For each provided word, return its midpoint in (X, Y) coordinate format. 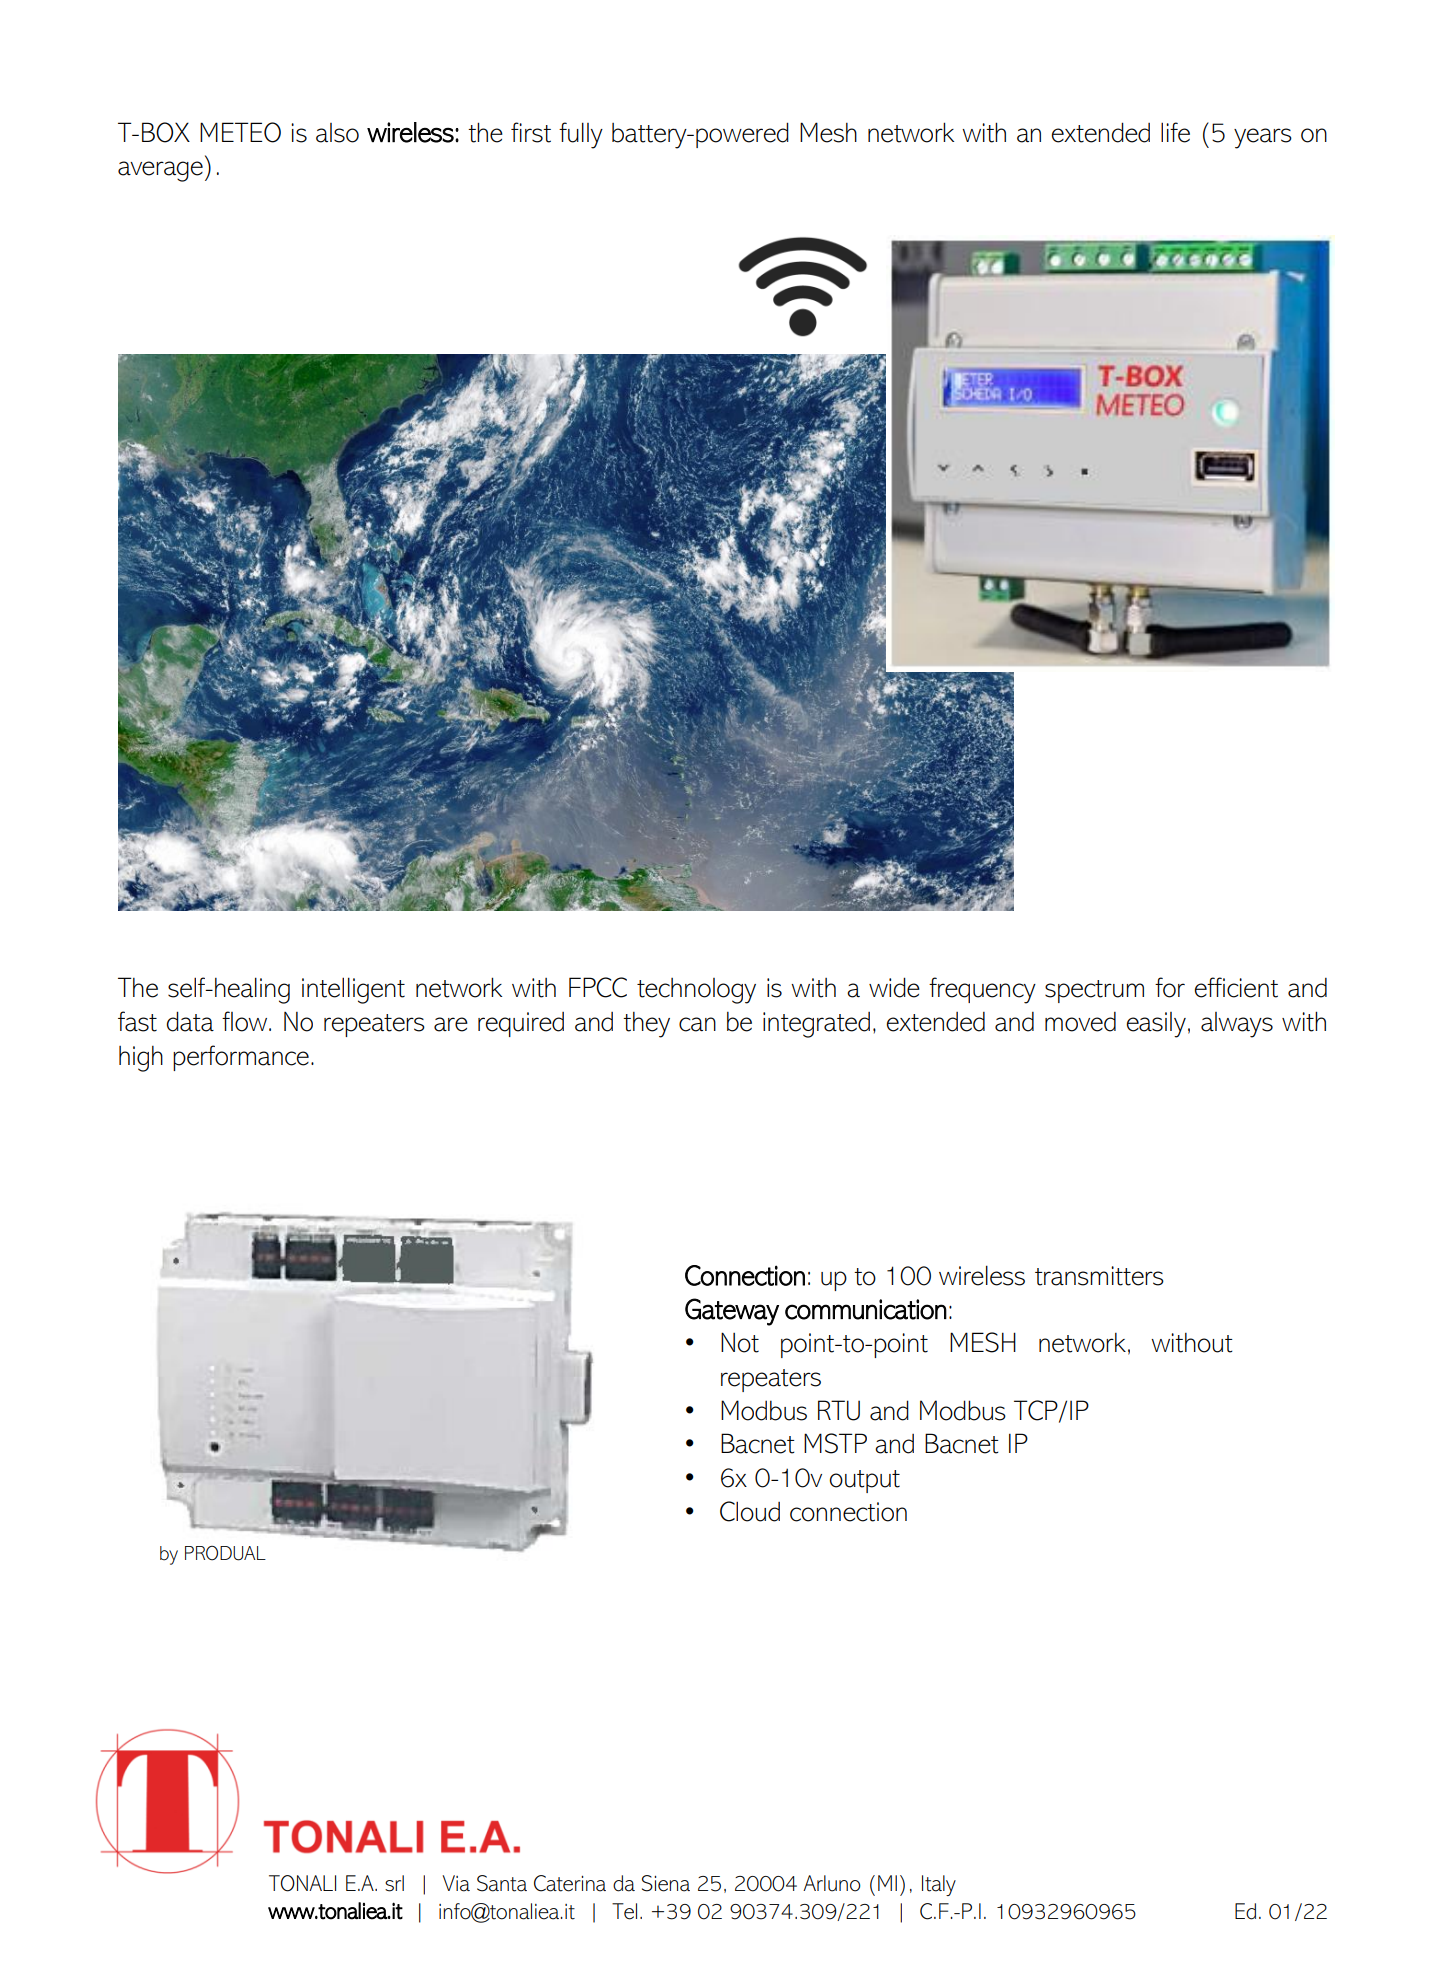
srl (394, 1883)
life (1175, 132)
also (337, 133)
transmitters (1099, 1276)
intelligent (353, 990)
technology (696, 991)
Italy (939, 1885)
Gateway (732, 1312)
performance (241, 1058)
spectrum (1094, 991)
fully (581, 135)
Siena (666, 1883)
